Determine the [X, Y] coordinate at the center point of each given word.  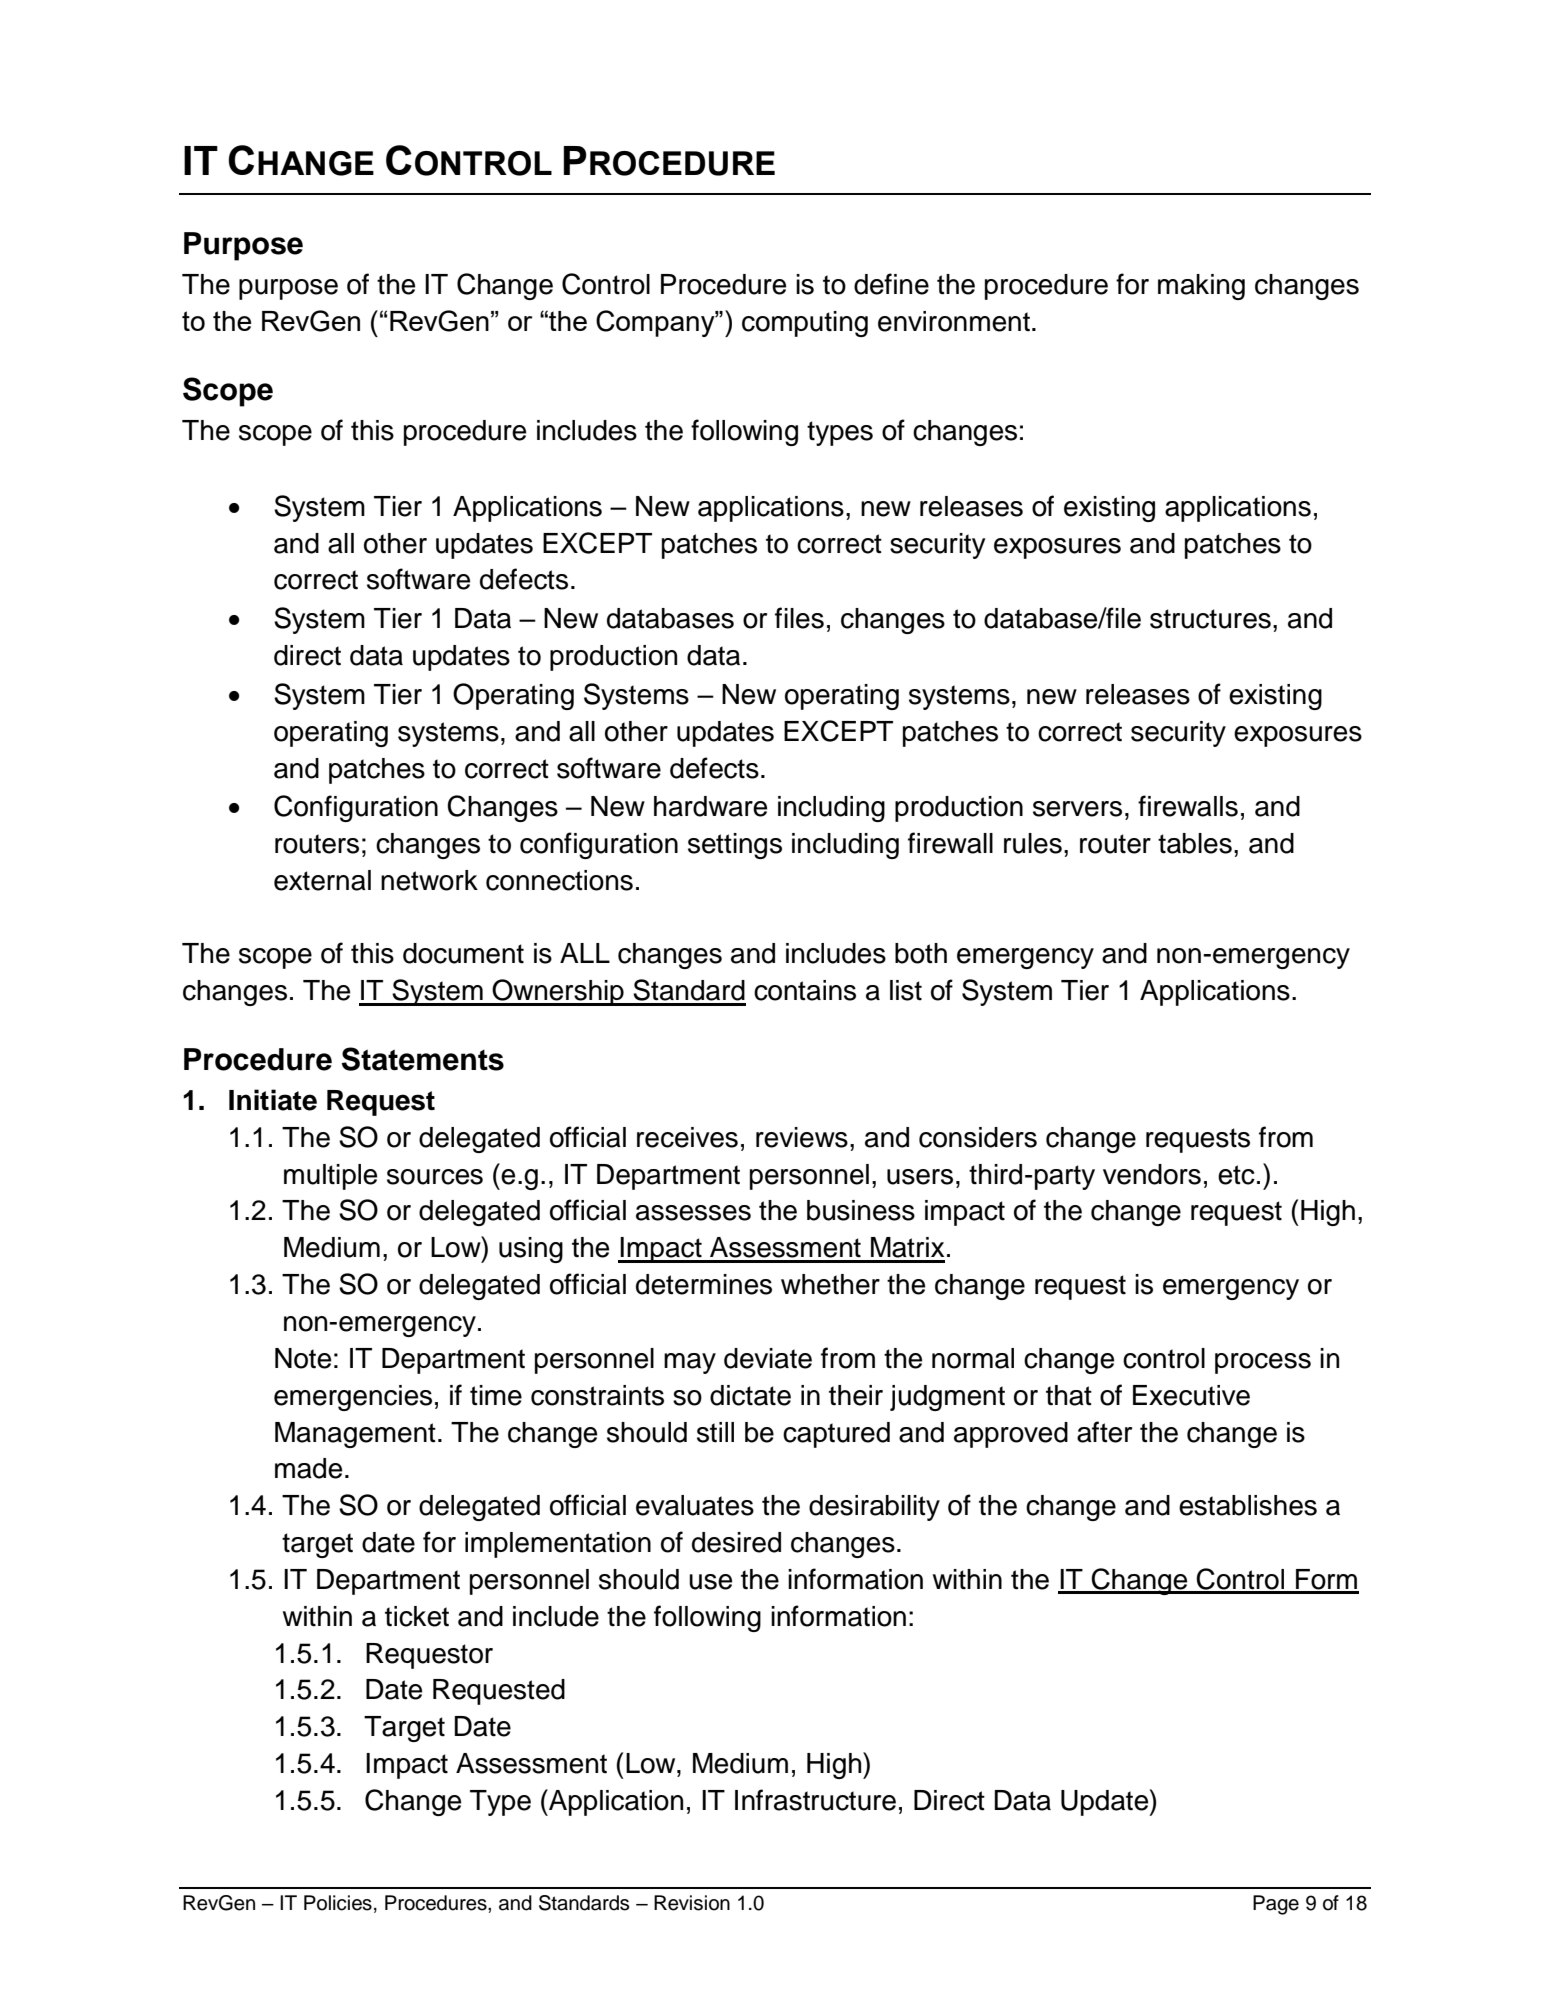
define [891, 284]
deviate [768, 1358]
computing [805, 324]
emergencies [353, 1398]
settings [735, 846]
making [1201, 287]
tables [1195, 843]
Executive [1191, 1395]
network [429, 880]
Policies [338, 1903]
